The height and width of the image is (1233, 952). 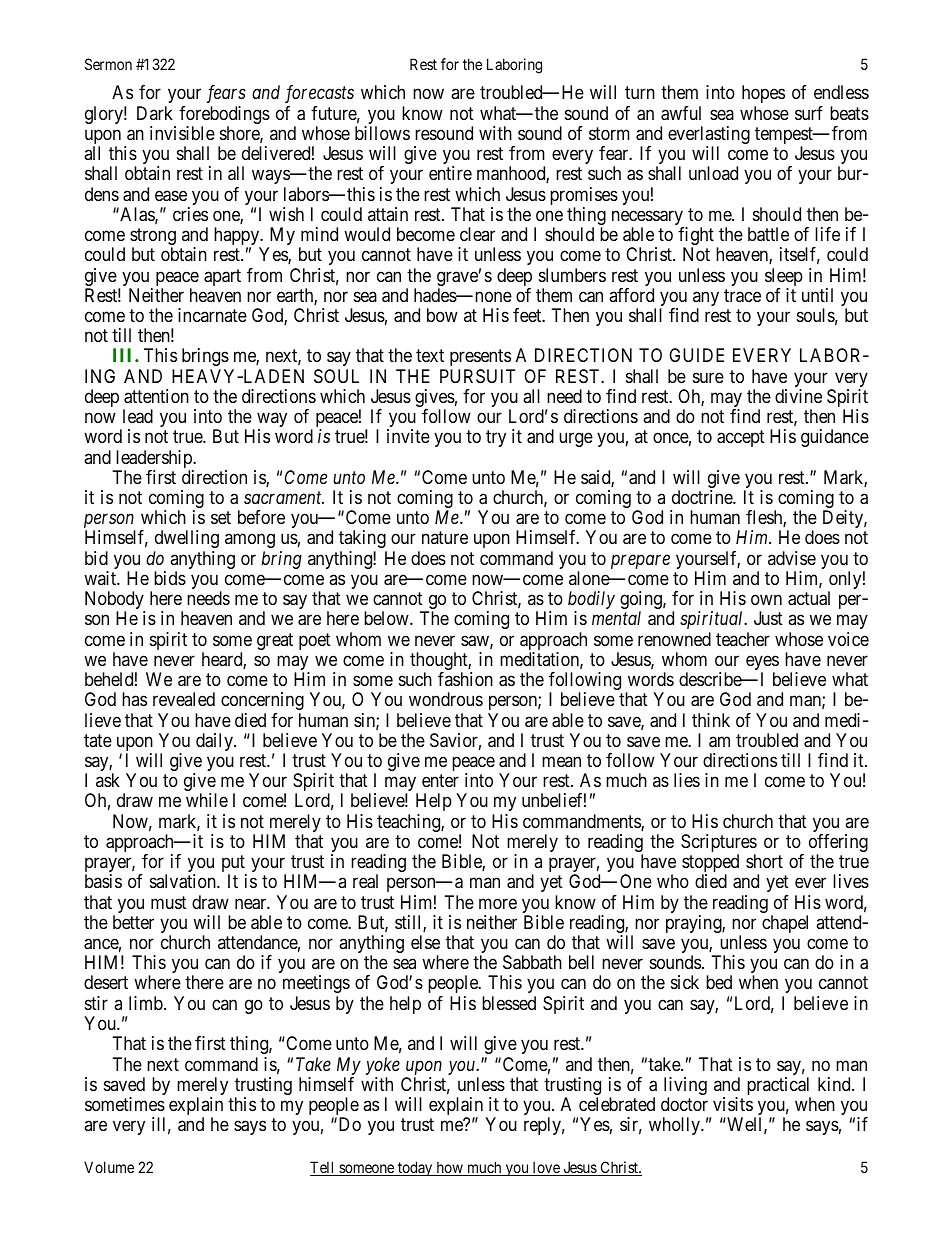 What do you see at coordinates (155, 113) in the image?
I see `Dark` at bounding box center [155, 113].
